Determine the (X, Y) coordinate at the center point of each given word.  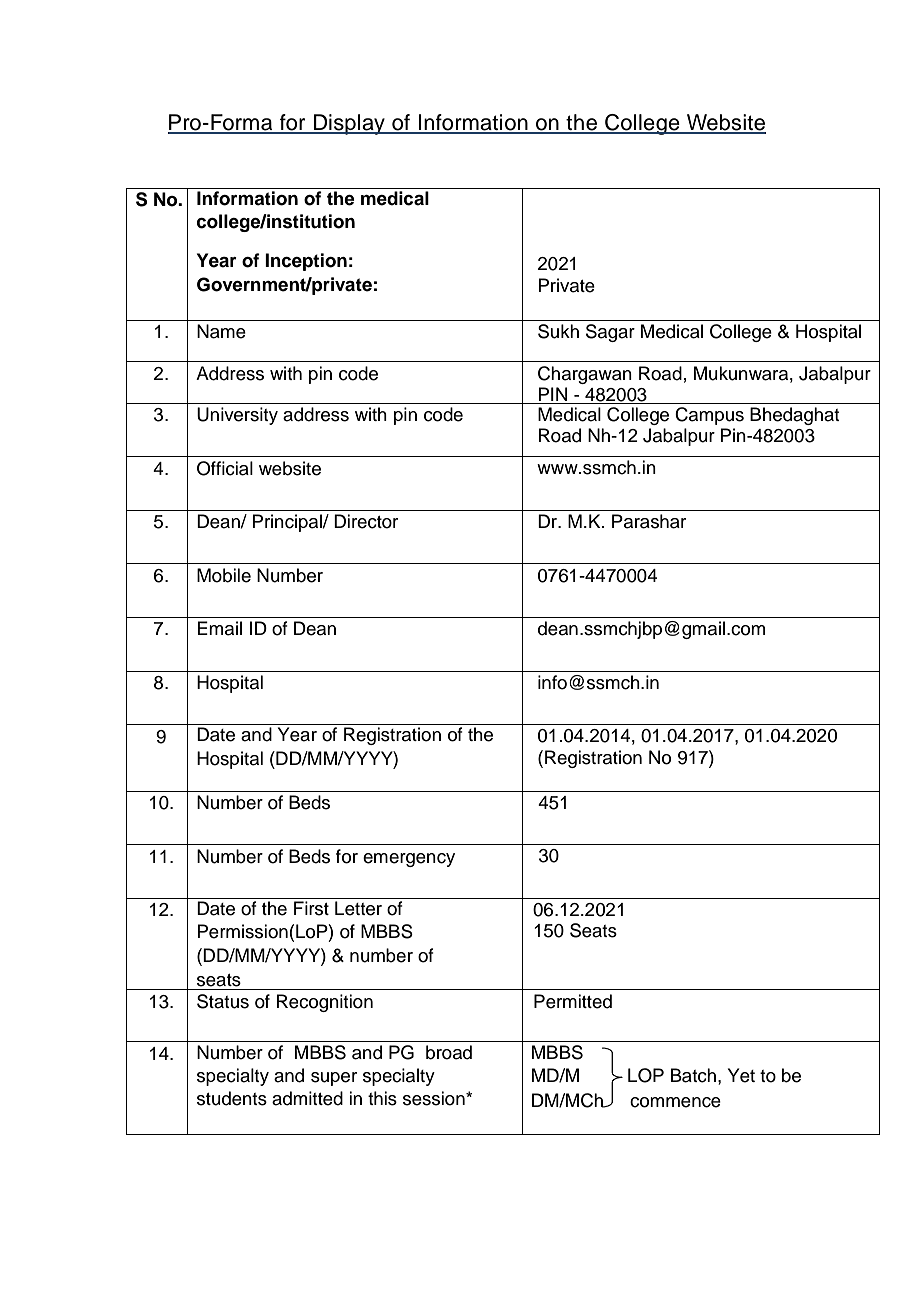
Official (225, 468)
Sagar (610, 333)
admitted (307, 1098)
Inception (306, 262)
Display (349, 124)
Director (366, 521)
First (311, 908)
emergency (409, 860)
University (237, 416)
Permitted (573, 1001)
